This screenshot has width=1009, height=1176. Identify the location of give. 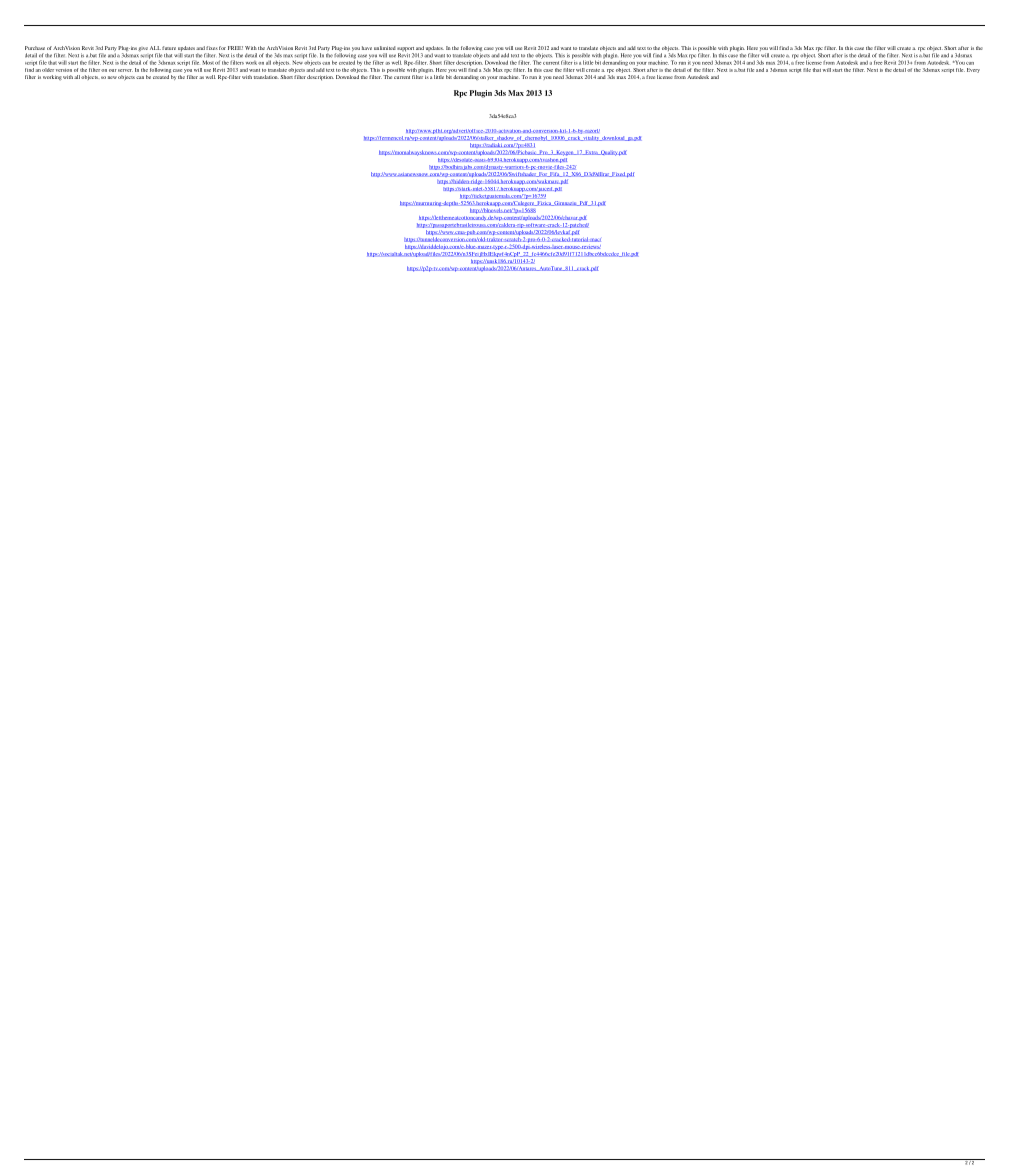
(143, 49).
